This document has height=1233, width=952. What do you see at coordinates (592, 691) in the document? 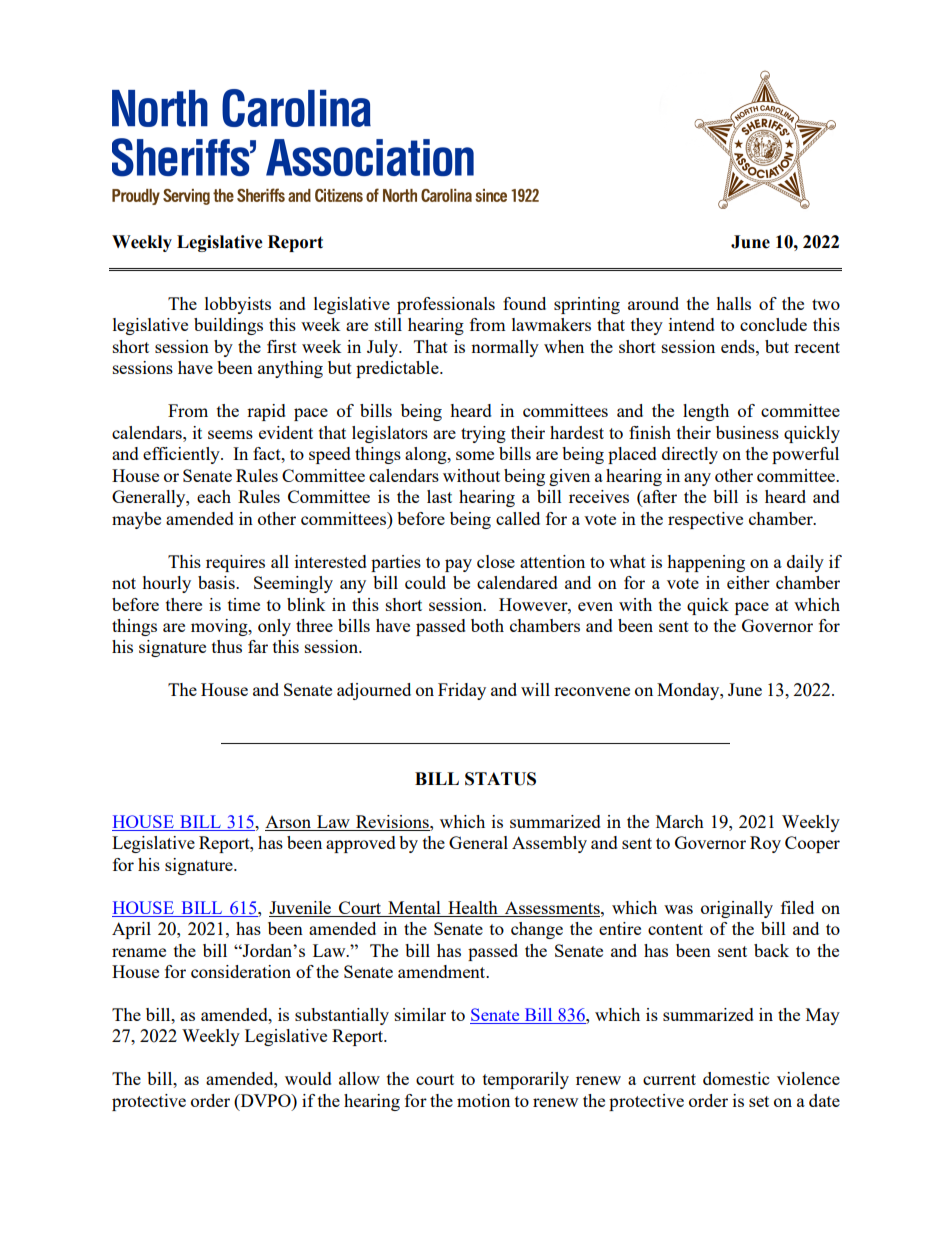
I see `reconvene` at bounding box center [592, 691].
